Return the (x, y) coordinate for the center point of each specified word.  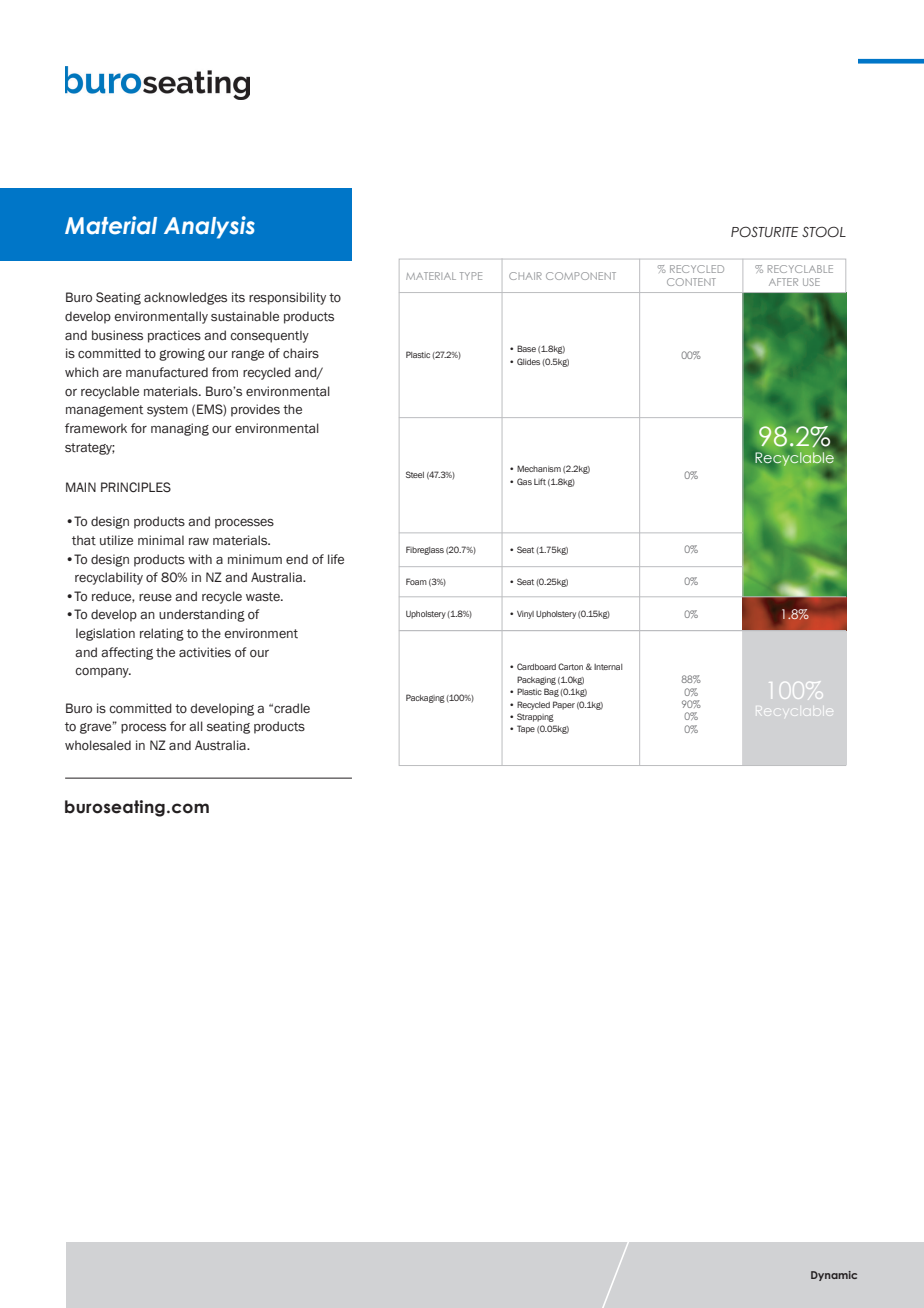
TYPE (471, 276)
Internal (608, 667)
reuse (155, 597)
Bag (551, 692)
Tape (526, 729)
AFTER (783, 282)
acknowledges (185, 298)
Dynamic (834, 1276)
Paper (564, 705)
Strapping (535, 717)
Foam (416, 581)
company (103, 673)
